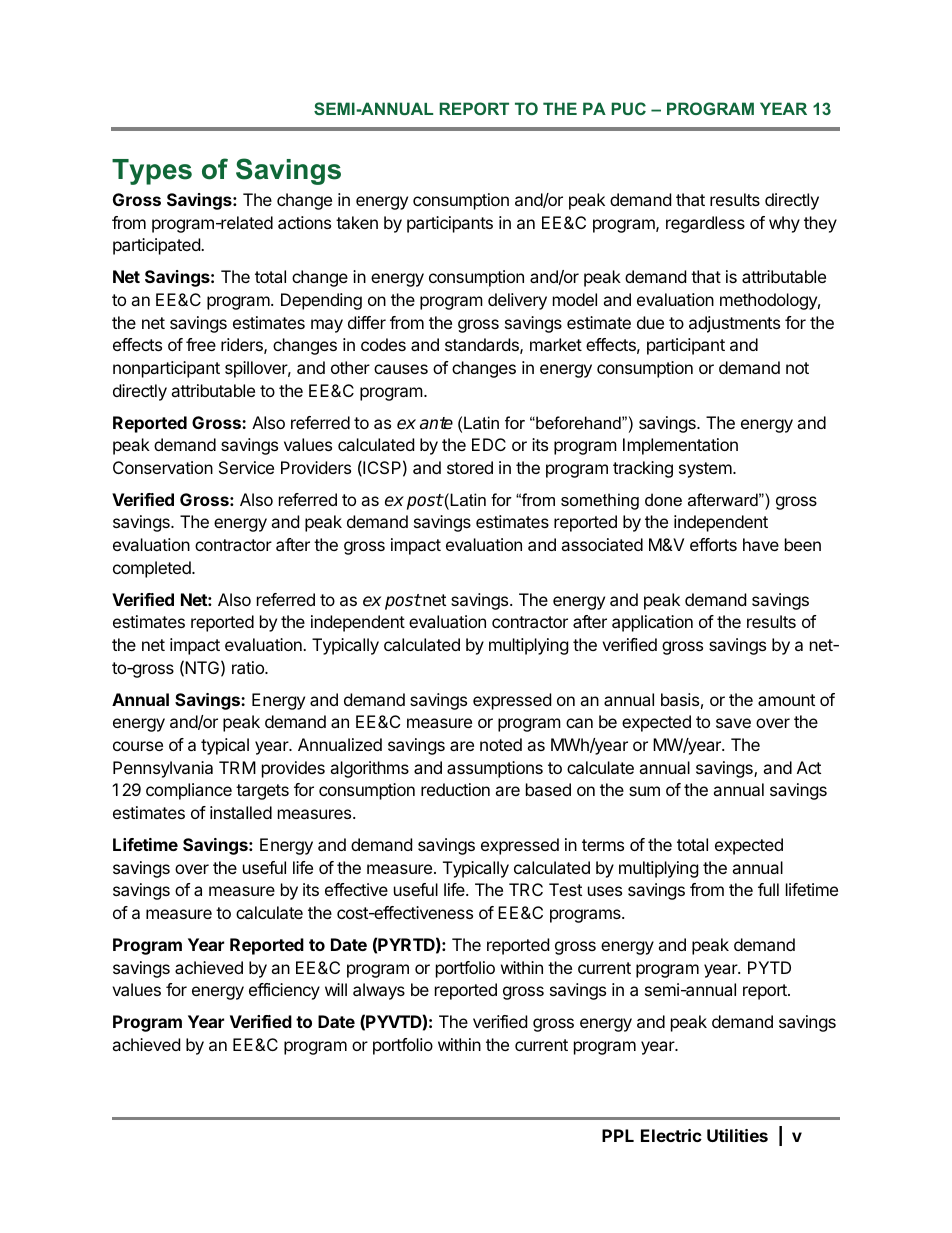  I want to click on application, so click(652, 623).
